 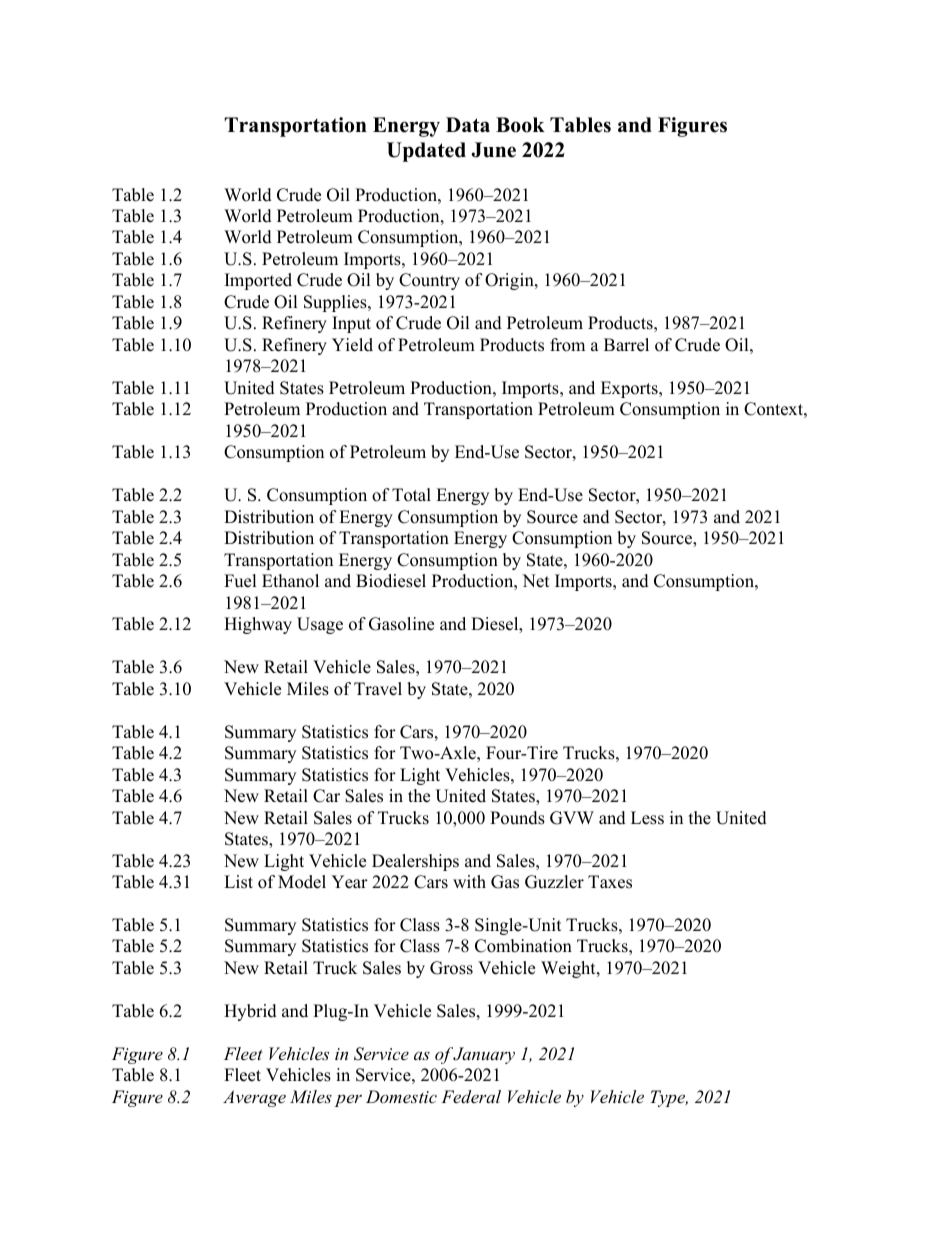 What do you see at coordinates (258, 281) in the screenshot?
I see `Imported` at bounding box center [258, 281].
